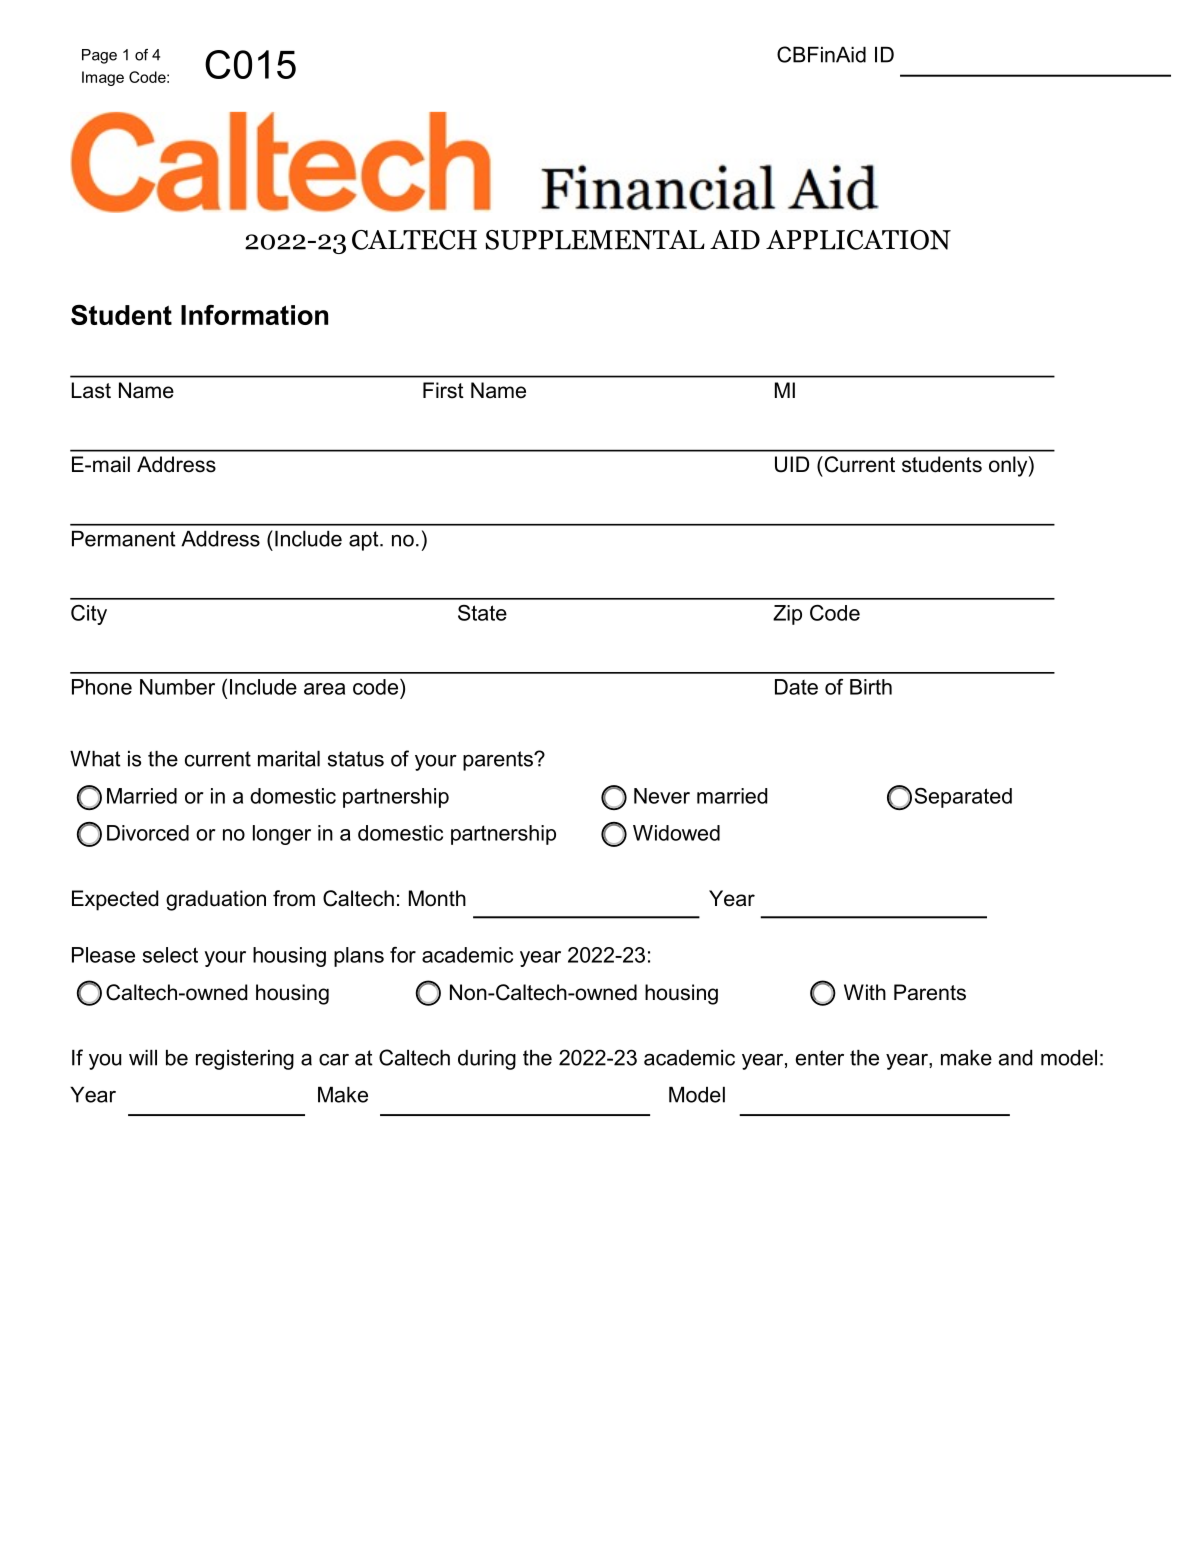 The width and height of the screenshot is (1195, 1547). What do you see at coordinates (148, 833) in the screenshot?
I see `Divorced` at bounding box center [148, 833].
